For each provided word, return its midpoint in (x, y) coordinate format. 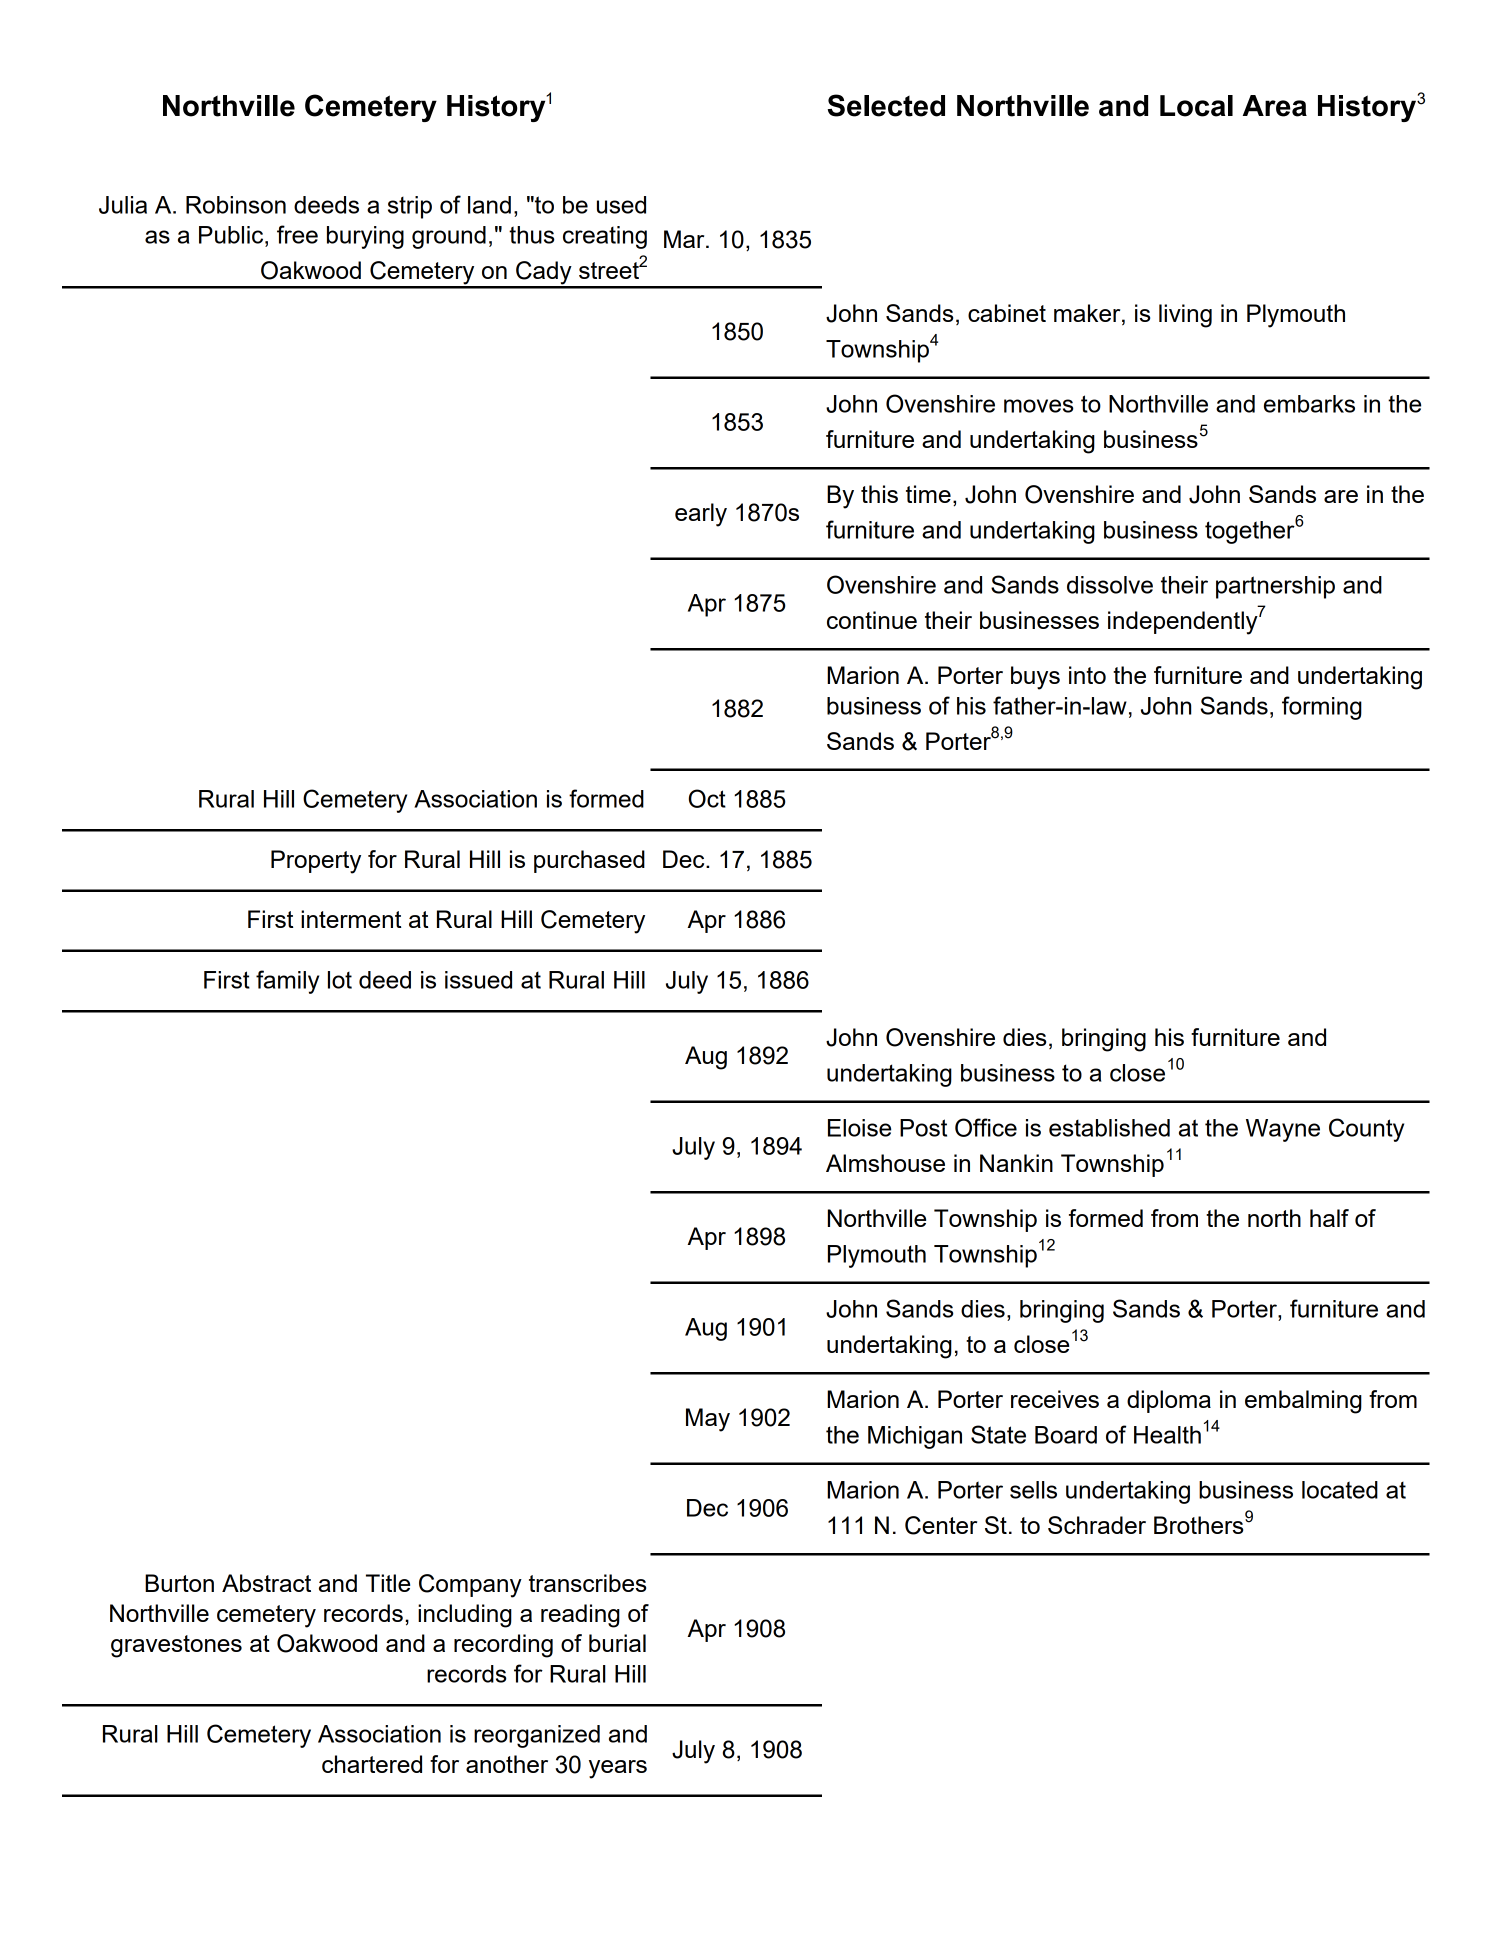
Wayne (1283, 1130)
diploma (1169, 1401)
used (621, 205)
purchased (589, 861)
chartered (372, 1764)
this (879, 494)
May (708, 1420)
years (618, 1769)
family (287, 982)
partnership (1275, 587)
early (701, 515)
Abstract (266, 1583)
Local (1196, 106)
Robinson (236, 205)
